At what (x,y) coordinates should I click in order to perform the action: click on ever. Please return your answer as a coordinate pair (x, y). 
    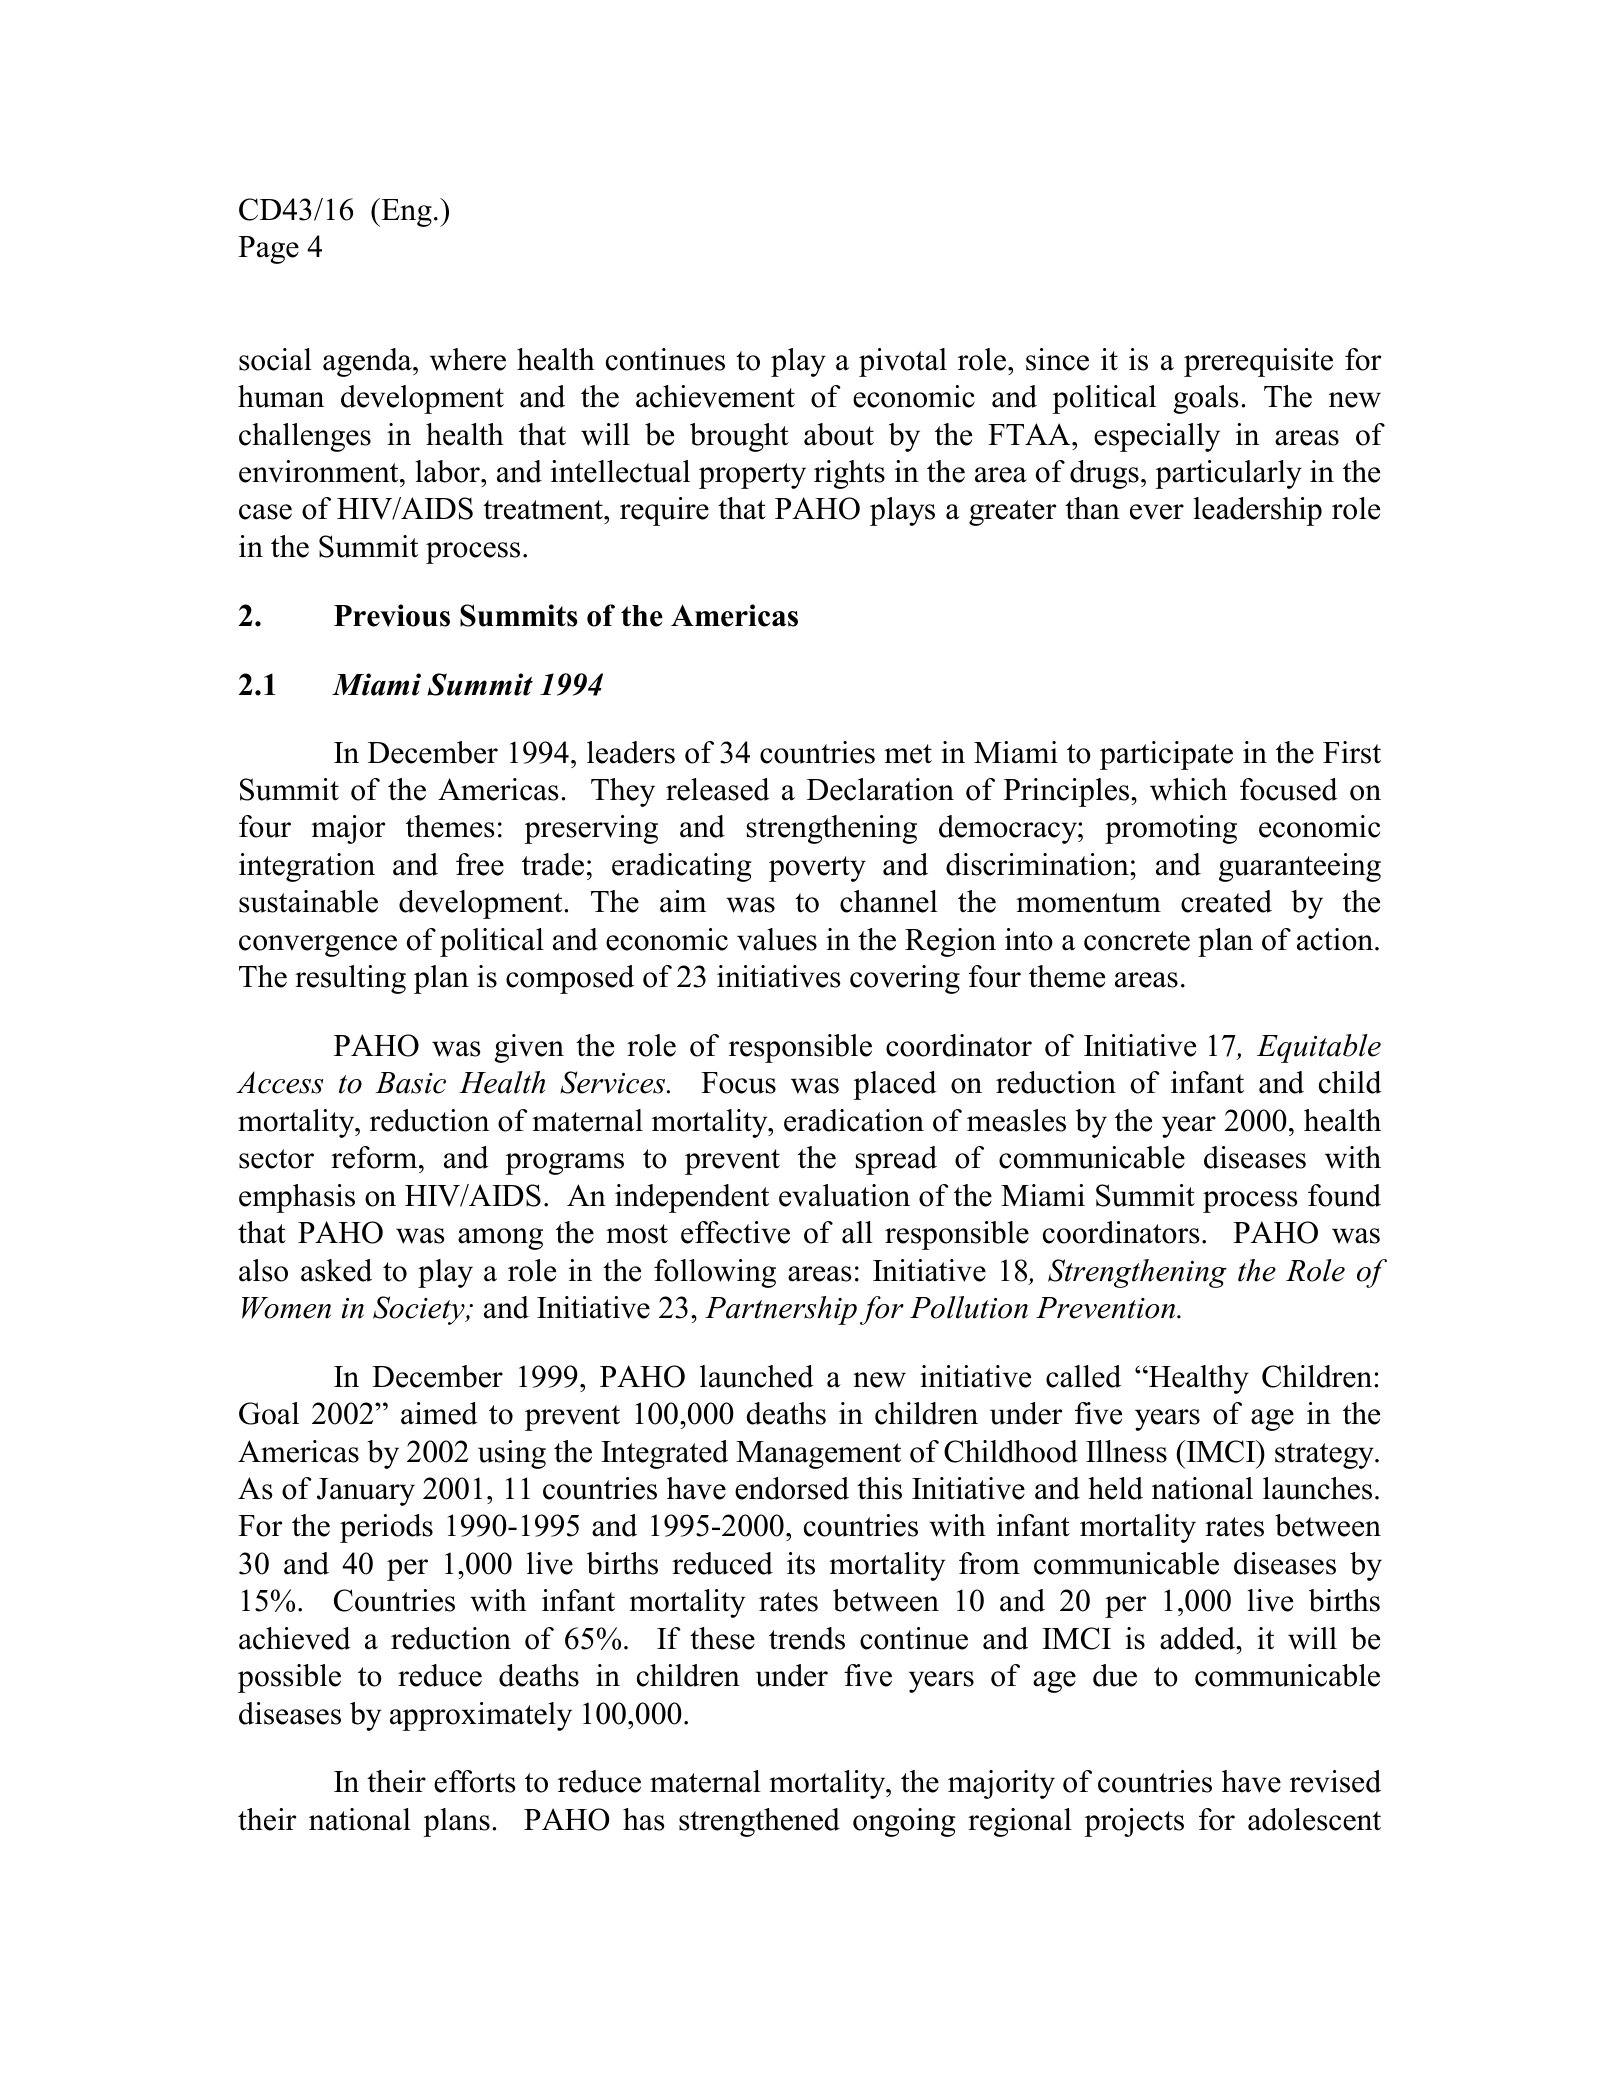
    Looking at the image, I should click on (1157, 512).
